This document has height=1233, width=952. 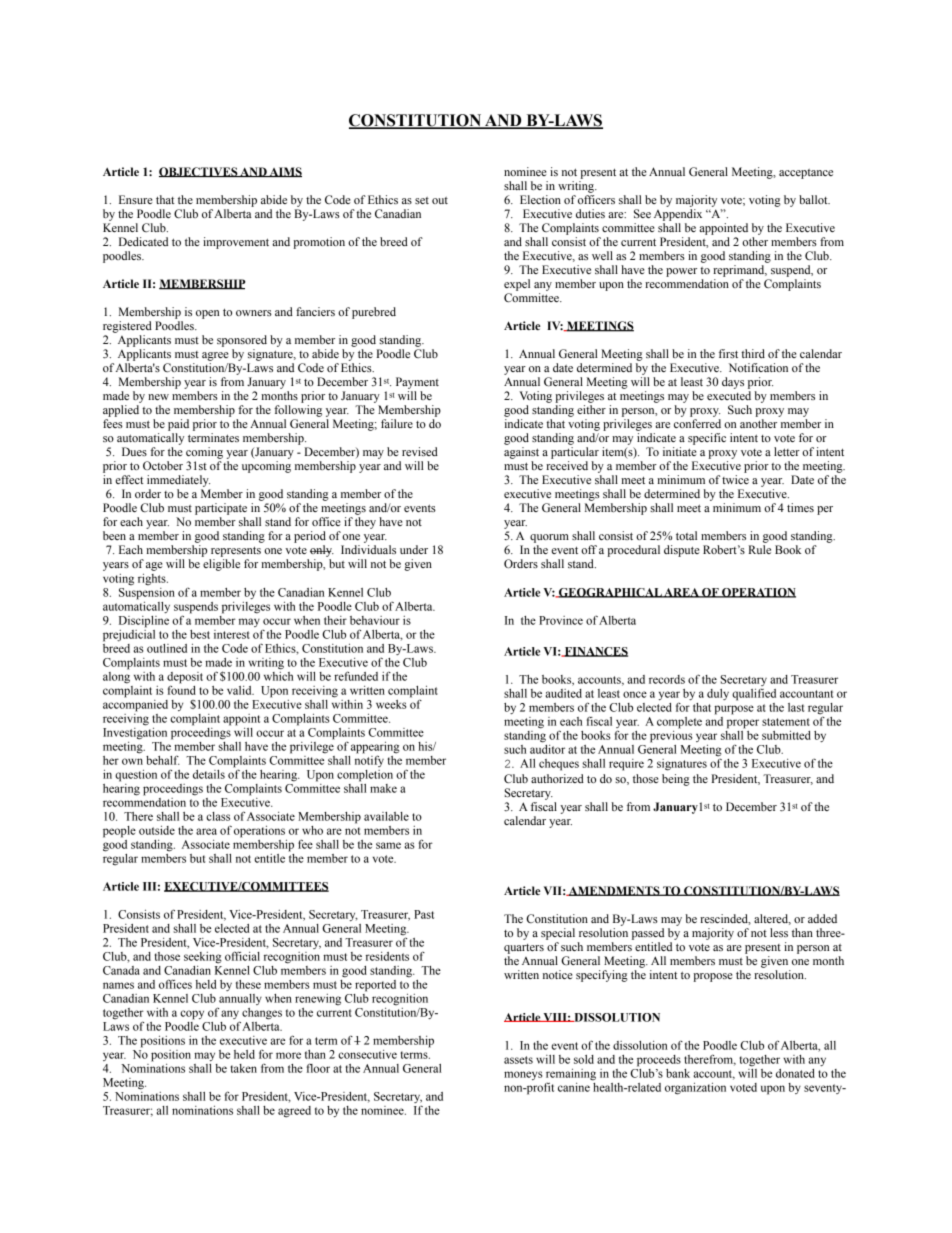 I want to click on eligible, so click(x=221, y=565).
